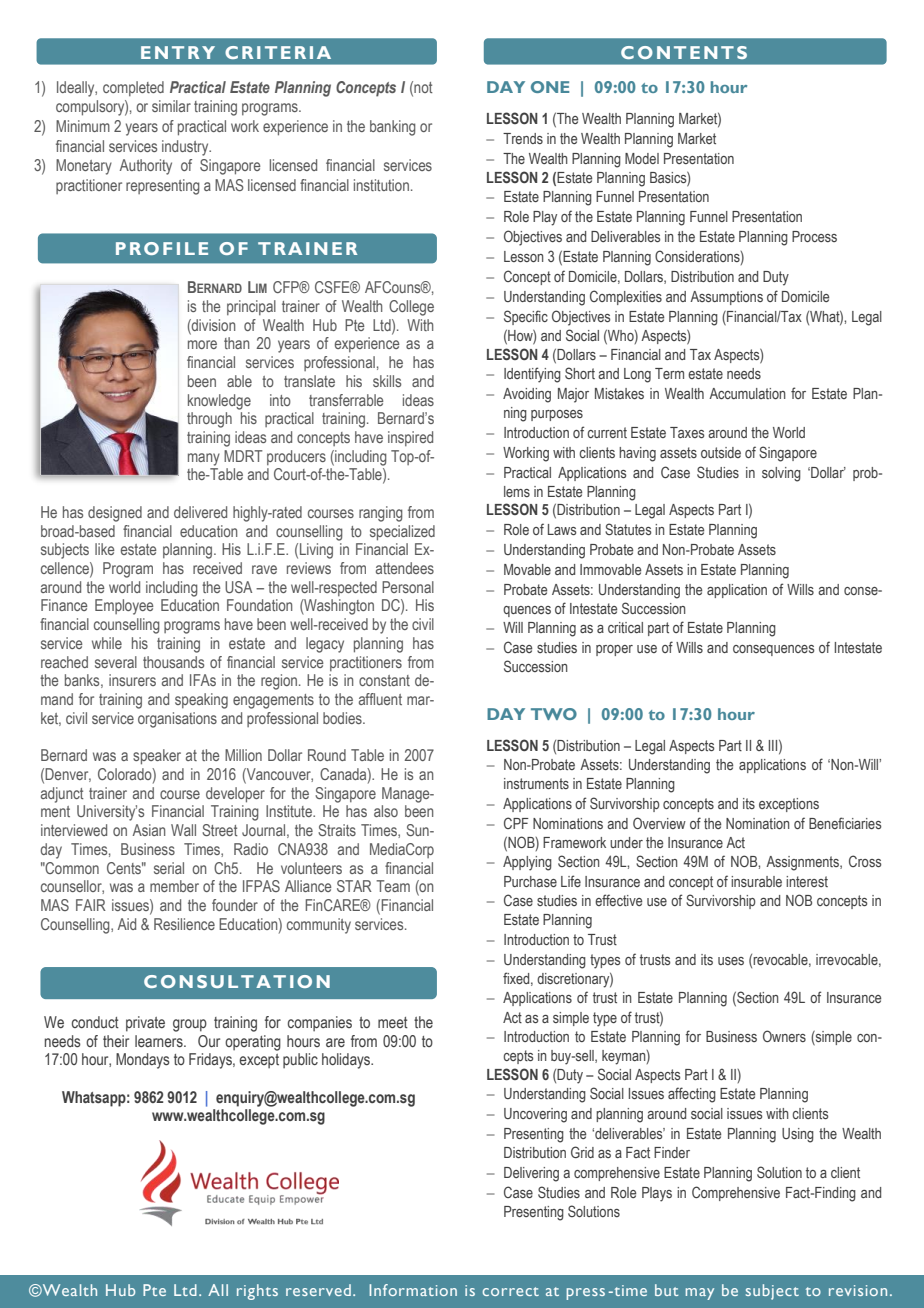  I want to click on serial, so click(169, 868).
